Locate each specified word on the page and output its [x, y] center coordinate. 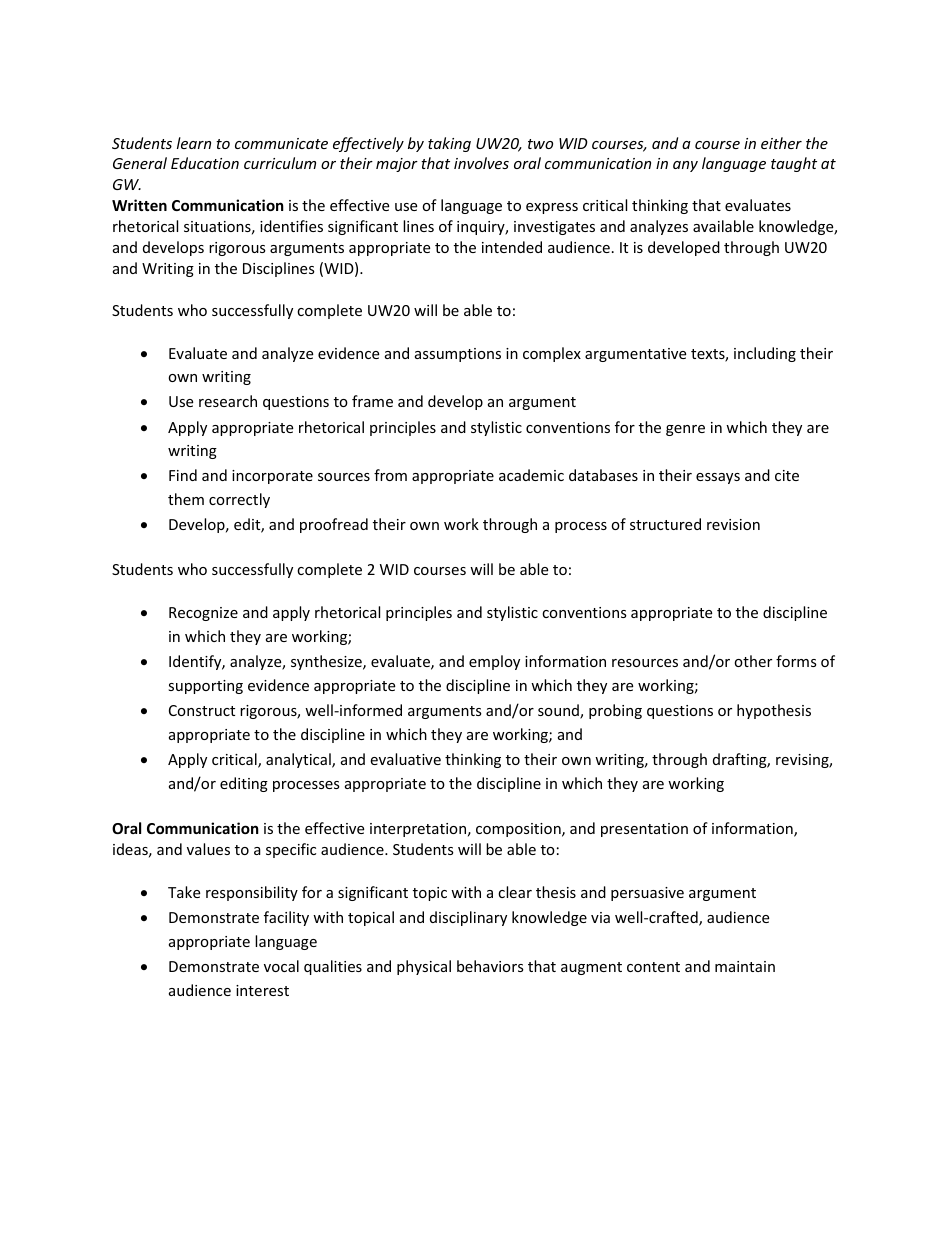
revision [733, 524]
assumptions [458, 355]
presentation [644, 830]
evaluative [405, 759]
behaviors [490, 966]
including [765, 354]
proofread [334, 525]
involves [481, 163]
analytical [299, 760]
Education [205, 163]
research [228, 401]
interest [262, 990]
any [685, 166]
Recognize [203, 614]
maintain [745, 966]
